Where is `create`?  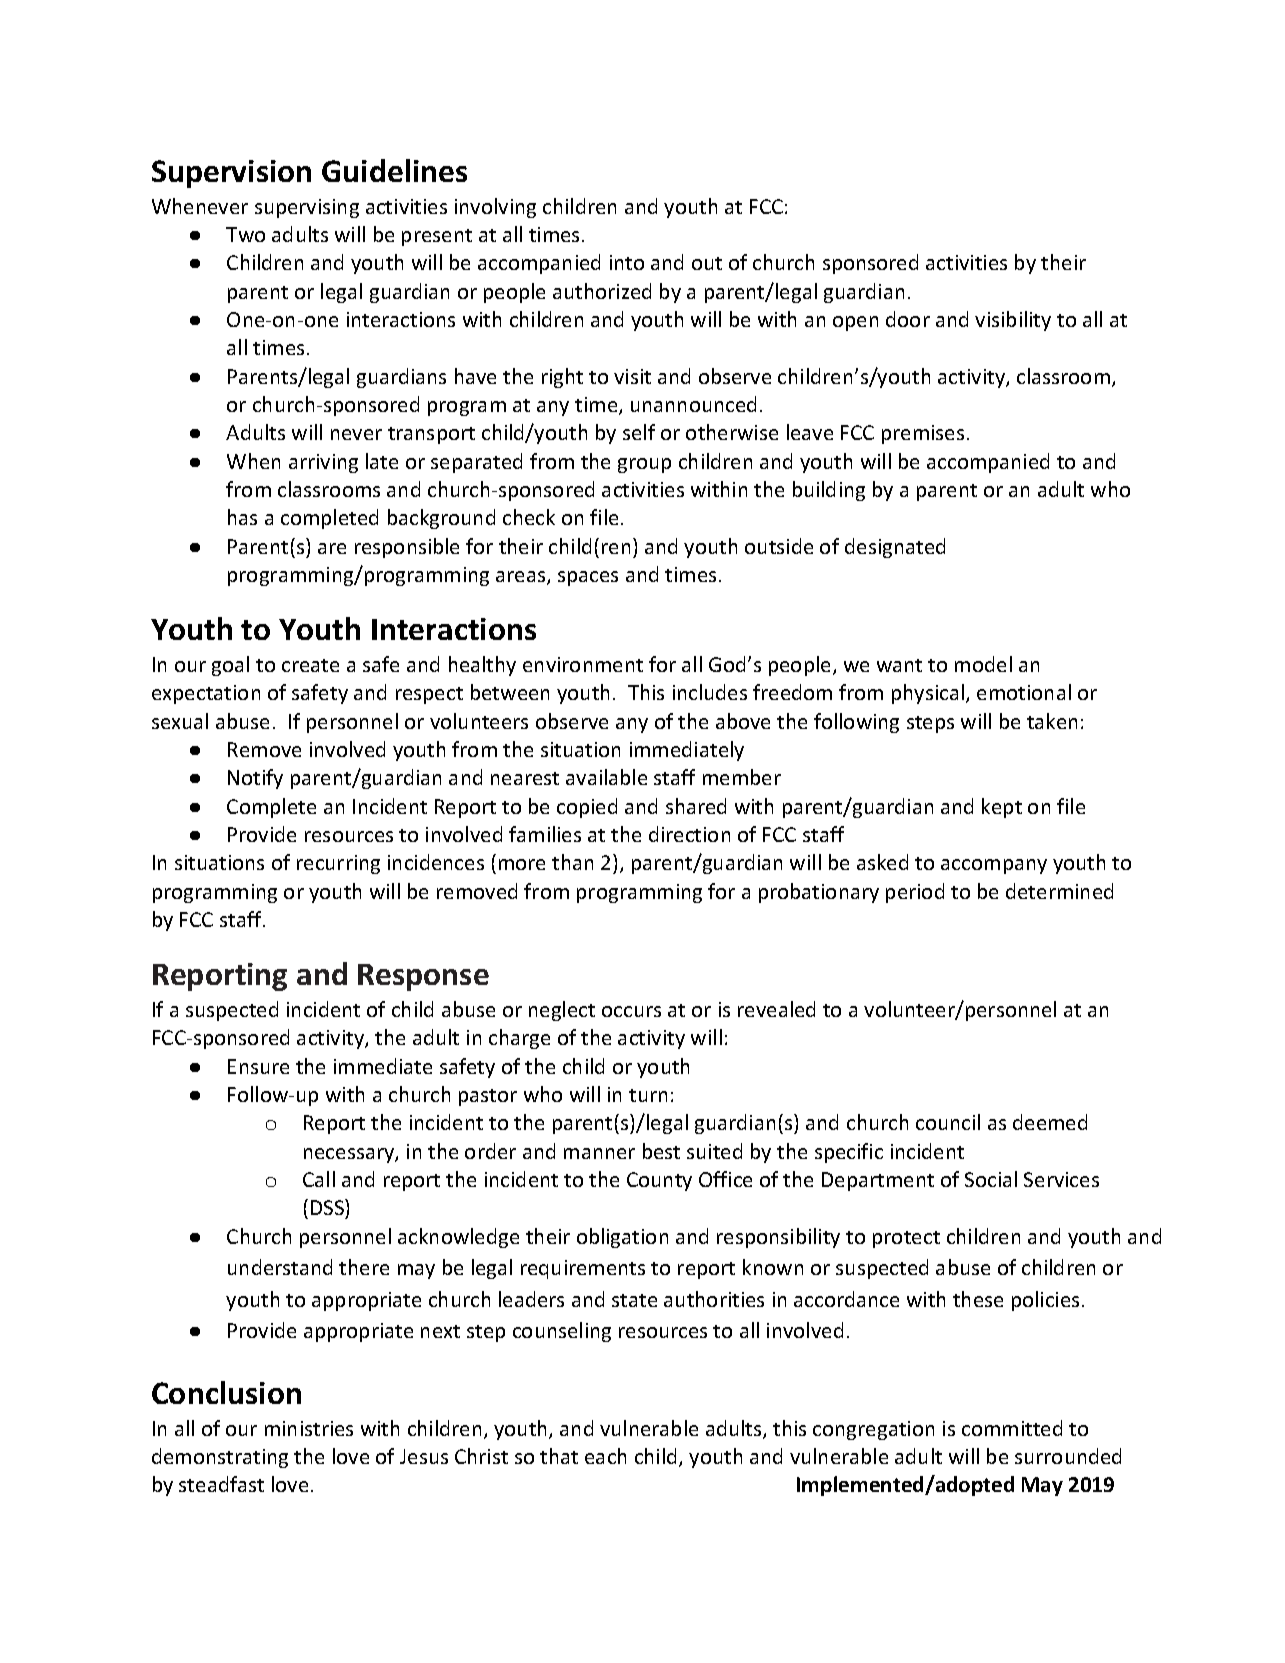
create is located at coordinates (310, 665).
